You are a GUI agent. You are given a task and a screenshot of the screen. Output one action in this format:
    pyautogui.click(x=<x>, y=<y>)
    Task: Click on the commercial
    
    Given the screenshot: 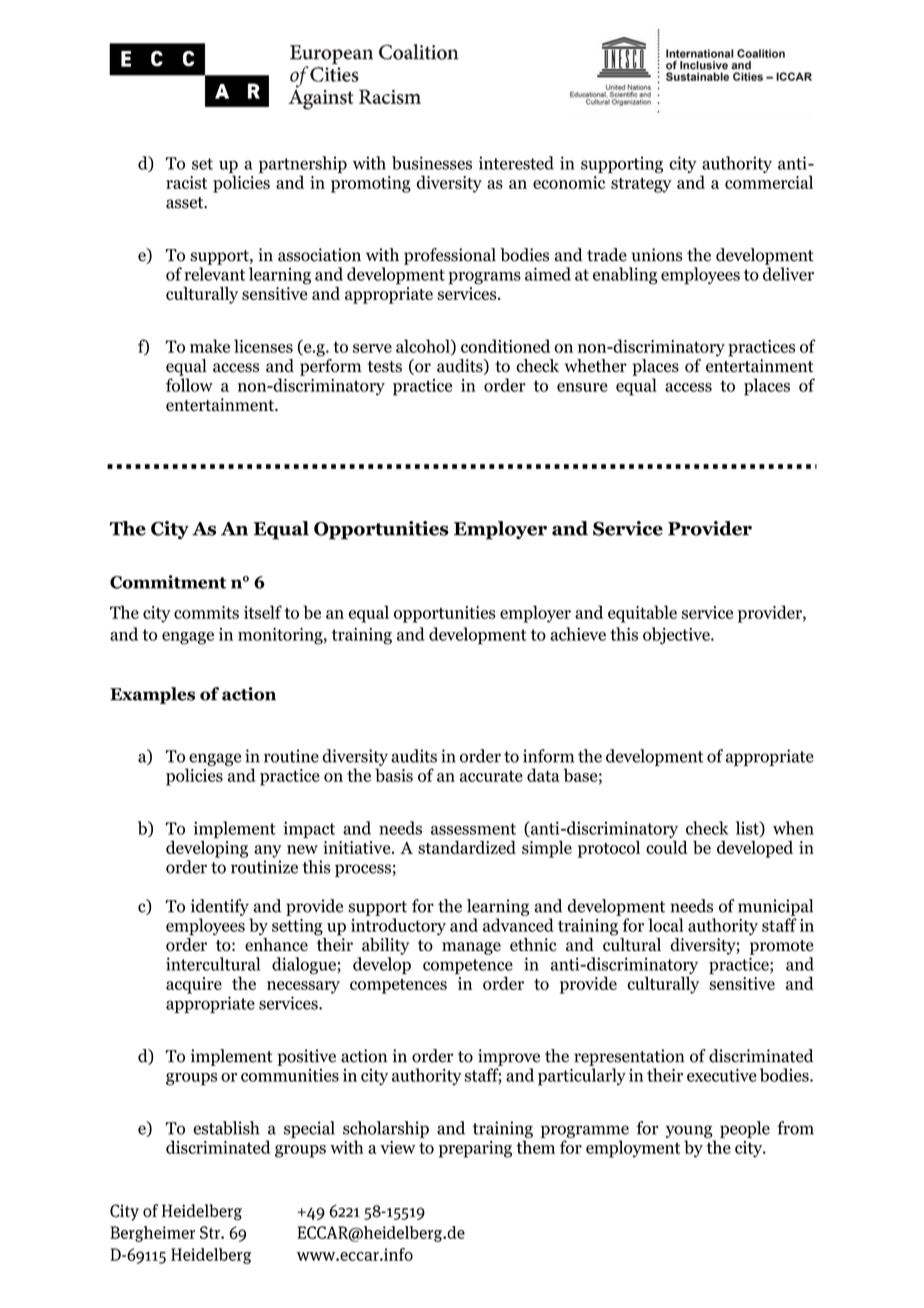 What is the action you would take?
    pyautogui.click(x=769, y=182)
